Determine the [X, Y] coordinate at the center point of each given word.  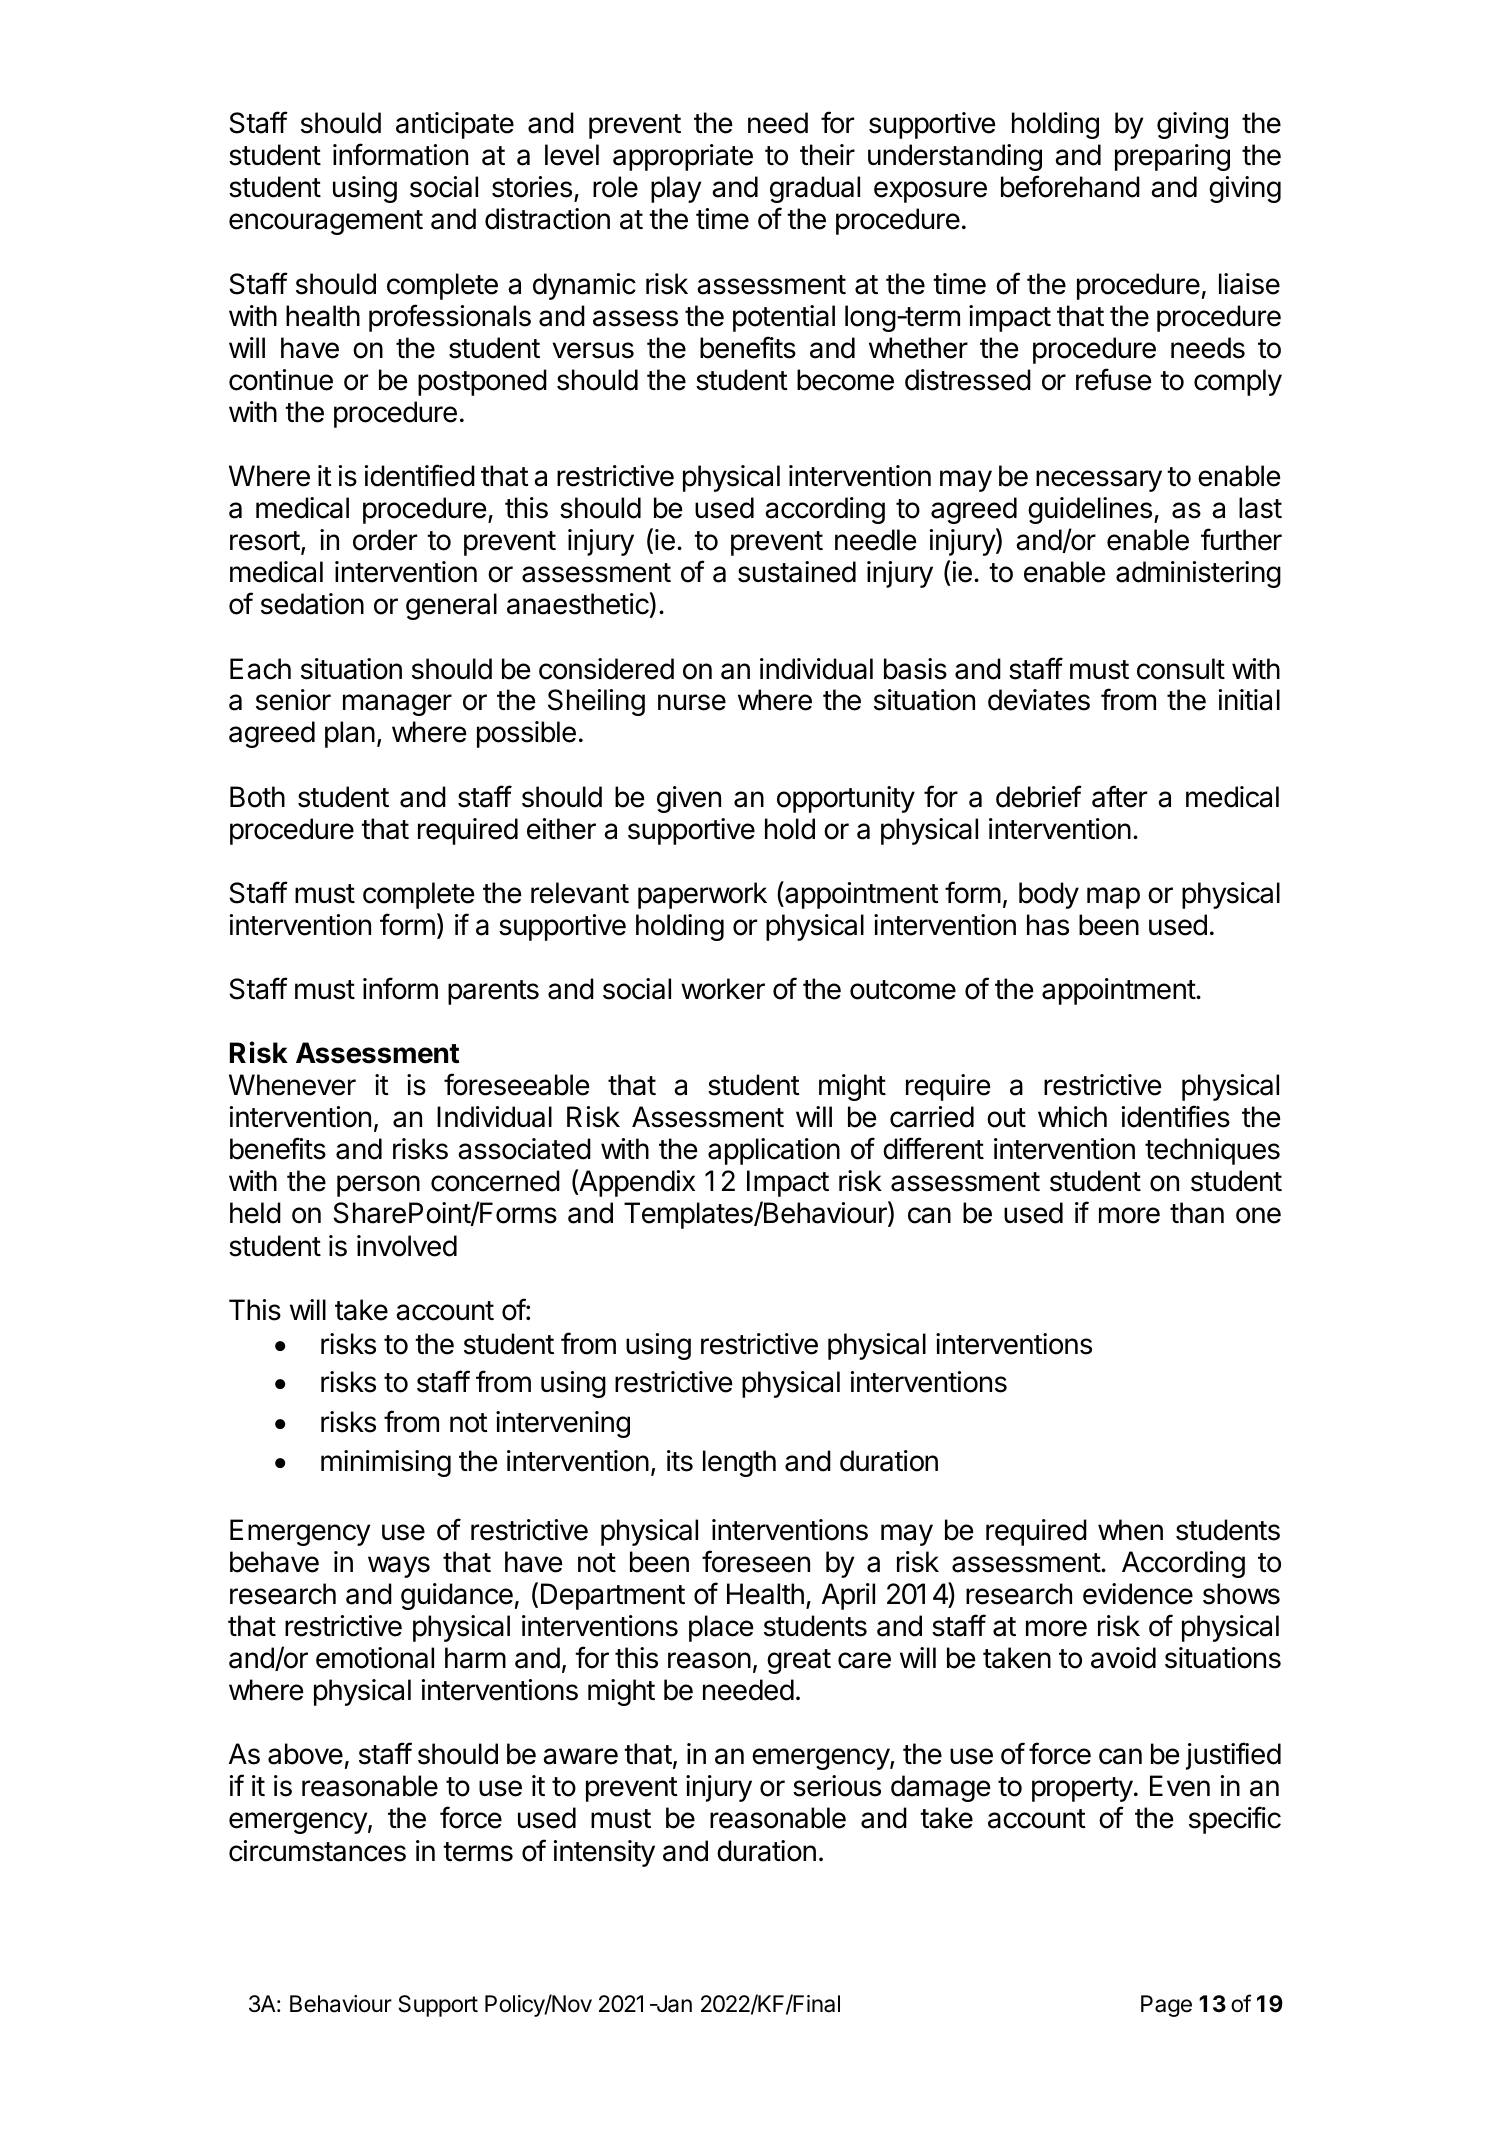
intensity [604, 1853]
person [378, 1186]
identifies [1176, 1116]
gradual [815, 189]
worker [723, 989]
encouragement [326, 222]
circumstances [317, 1851]
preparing [1172, 157]
